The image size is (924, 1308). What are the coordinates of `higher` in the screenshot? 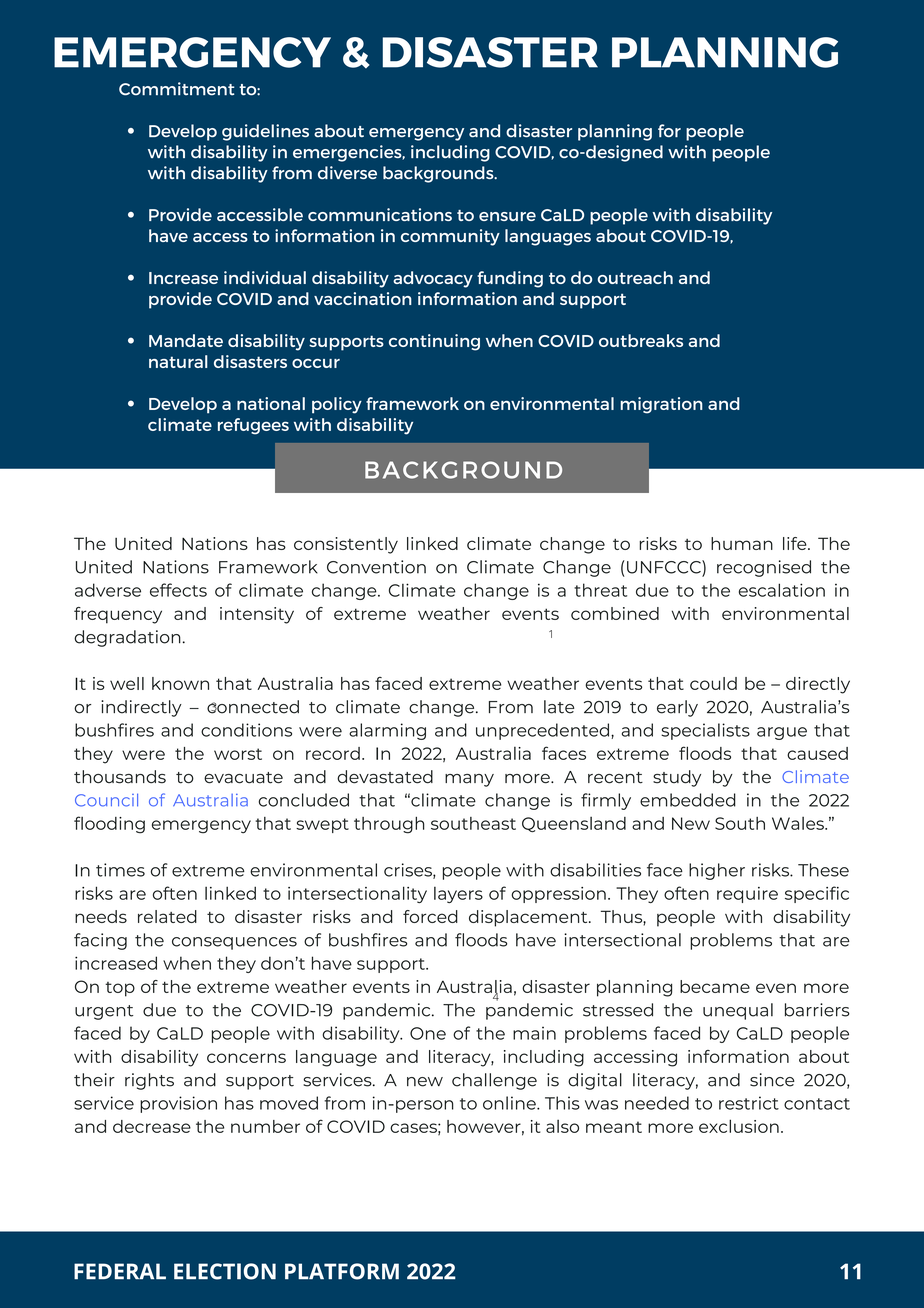 It's located at (717, 871).
